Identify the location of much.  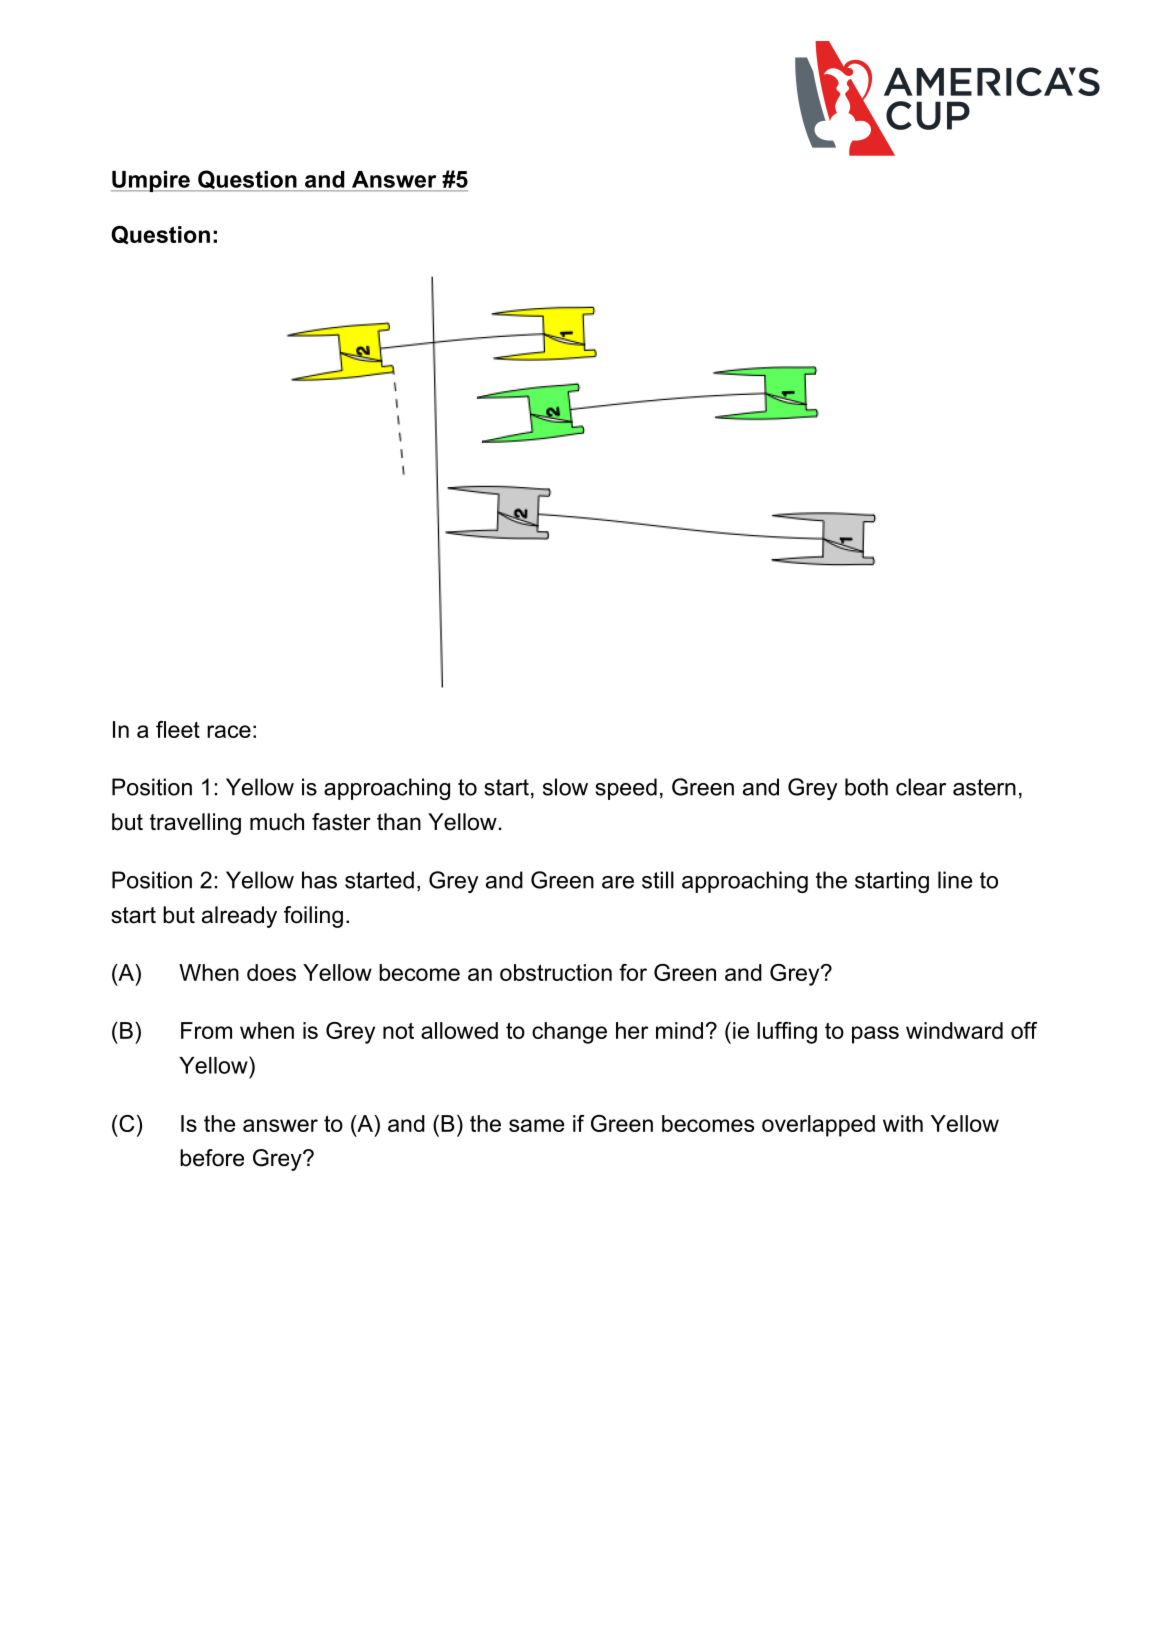
(277, 822).
